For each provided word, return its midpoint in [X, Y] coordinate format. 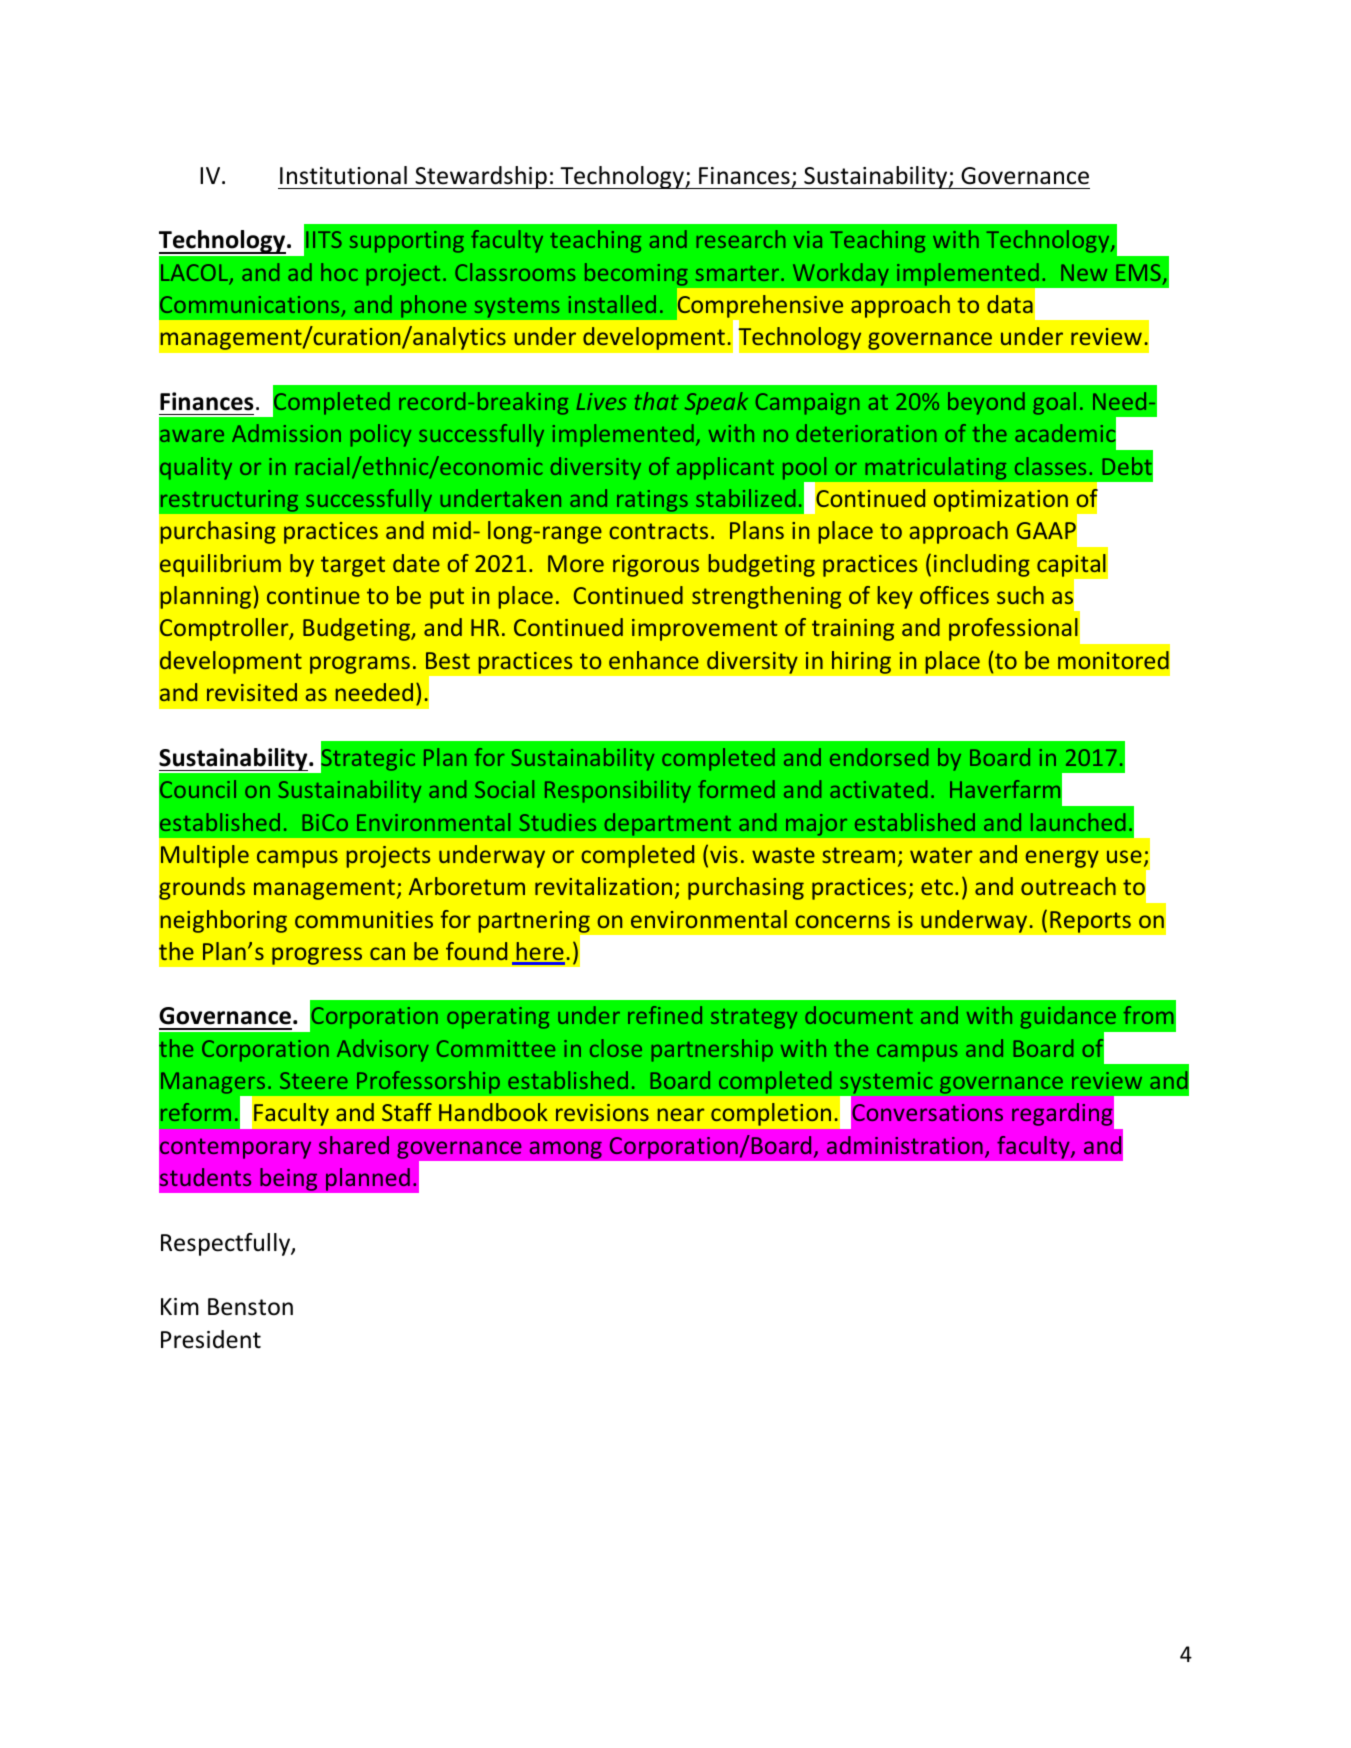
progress [317, 956]
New [1084, 272]
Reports [1090, 922]
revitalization [603, 886]
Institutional [343, 175]
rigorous [656, 566]
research [741, 239]
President [211, 1339]
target [353, 566]
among [565, 1150]
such [1020, 595]
